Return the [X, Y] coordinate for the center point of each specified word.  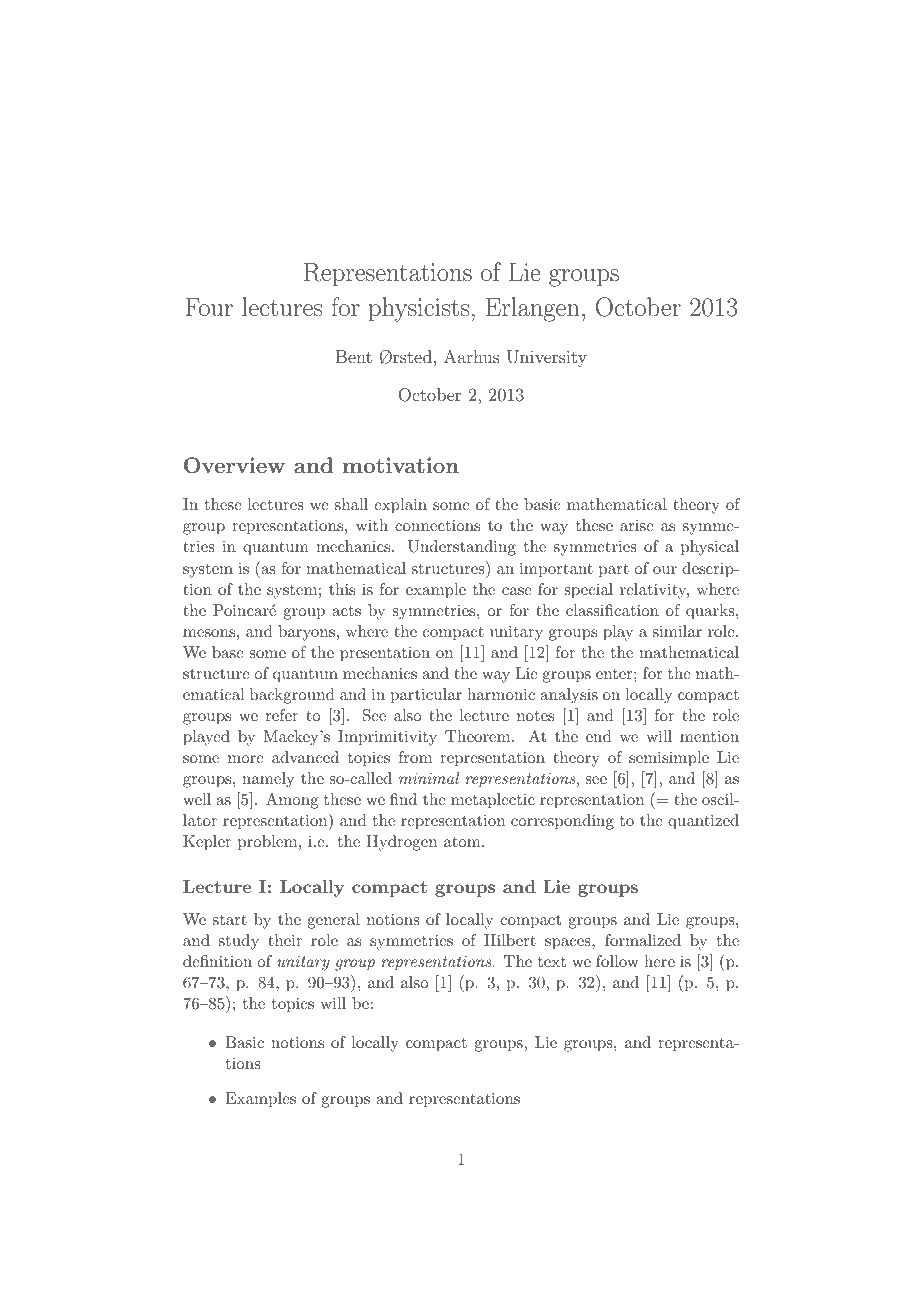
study [239, 942]
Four [209, 306]
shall [351, 504]
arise [637, 525]
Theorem [479, 736]
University [547, 358]
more [246, 759]
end [599, 736]
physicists [419, 309]
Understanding [462, 548]
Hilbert [510, 940]
